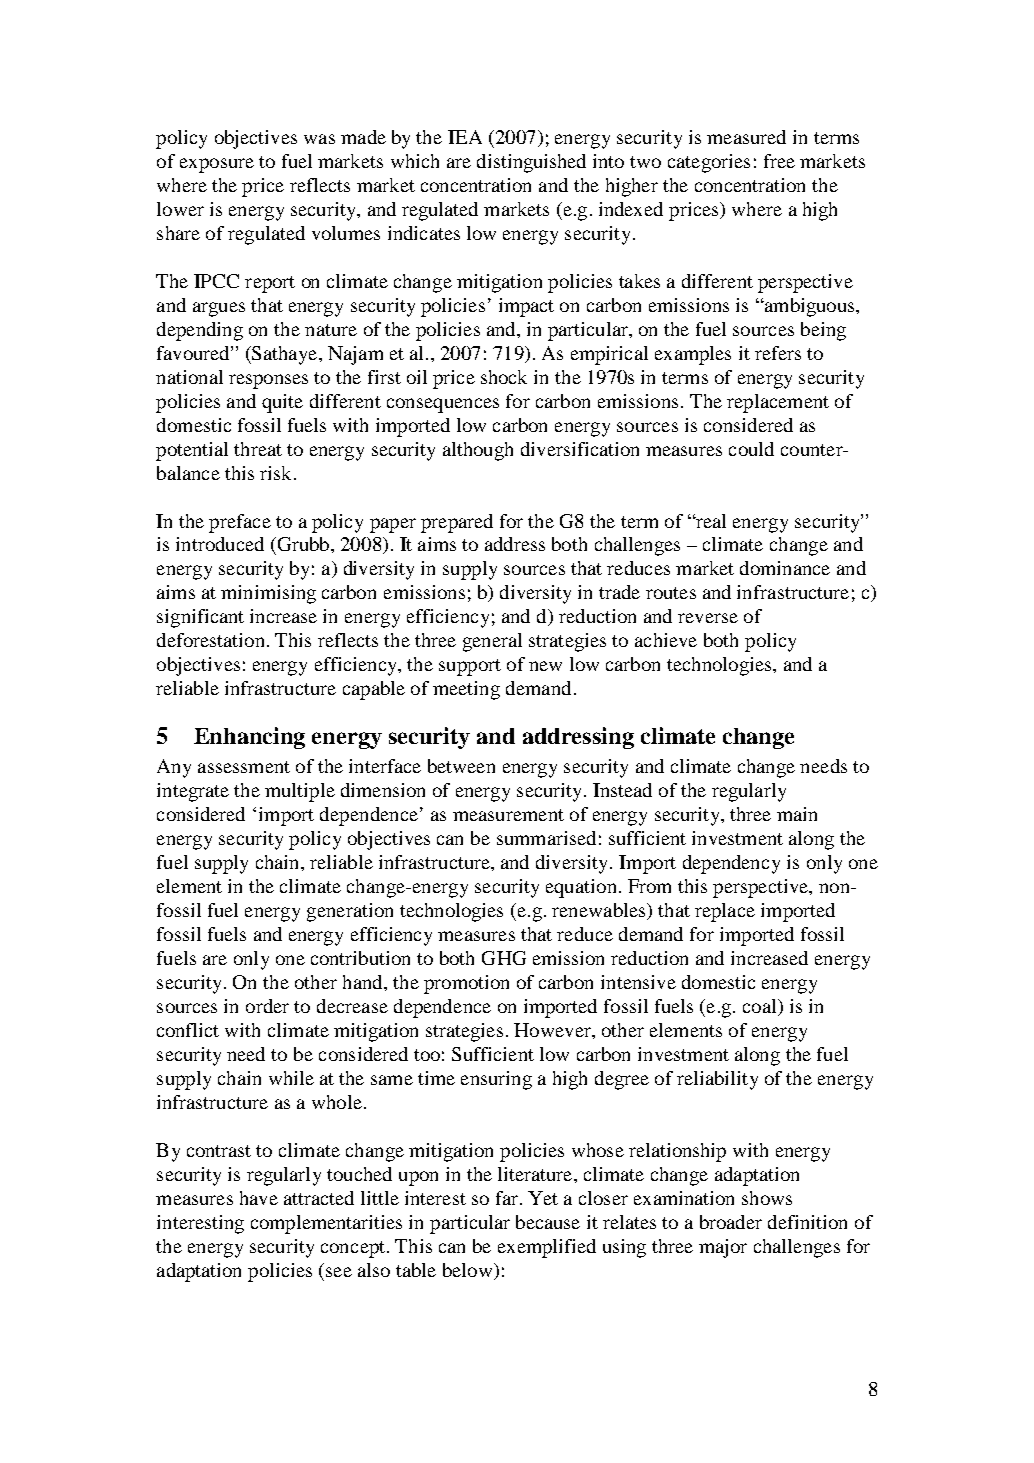  I want to click on prepared, so click(457, 523).
